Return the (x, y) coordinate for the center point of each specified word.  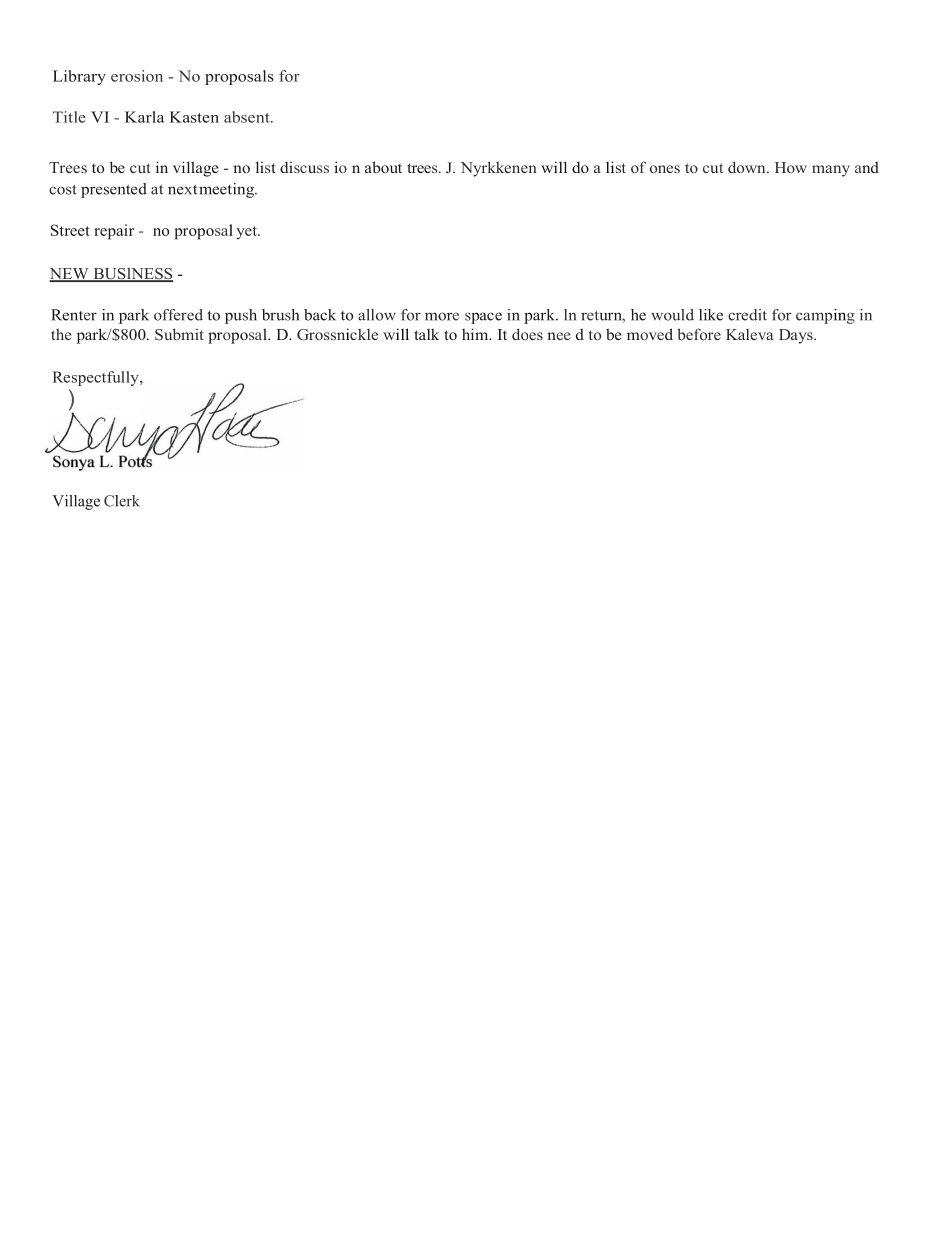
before (699, 334)
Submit (179, 334)
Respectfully (97, 378)
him (476, 334)
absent (248, 117)
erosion (137, 76)
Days (797, 336)
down (748, 167)
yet (248, 232)
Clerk (122, 501)
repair (114, 232)
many (831, 171)
